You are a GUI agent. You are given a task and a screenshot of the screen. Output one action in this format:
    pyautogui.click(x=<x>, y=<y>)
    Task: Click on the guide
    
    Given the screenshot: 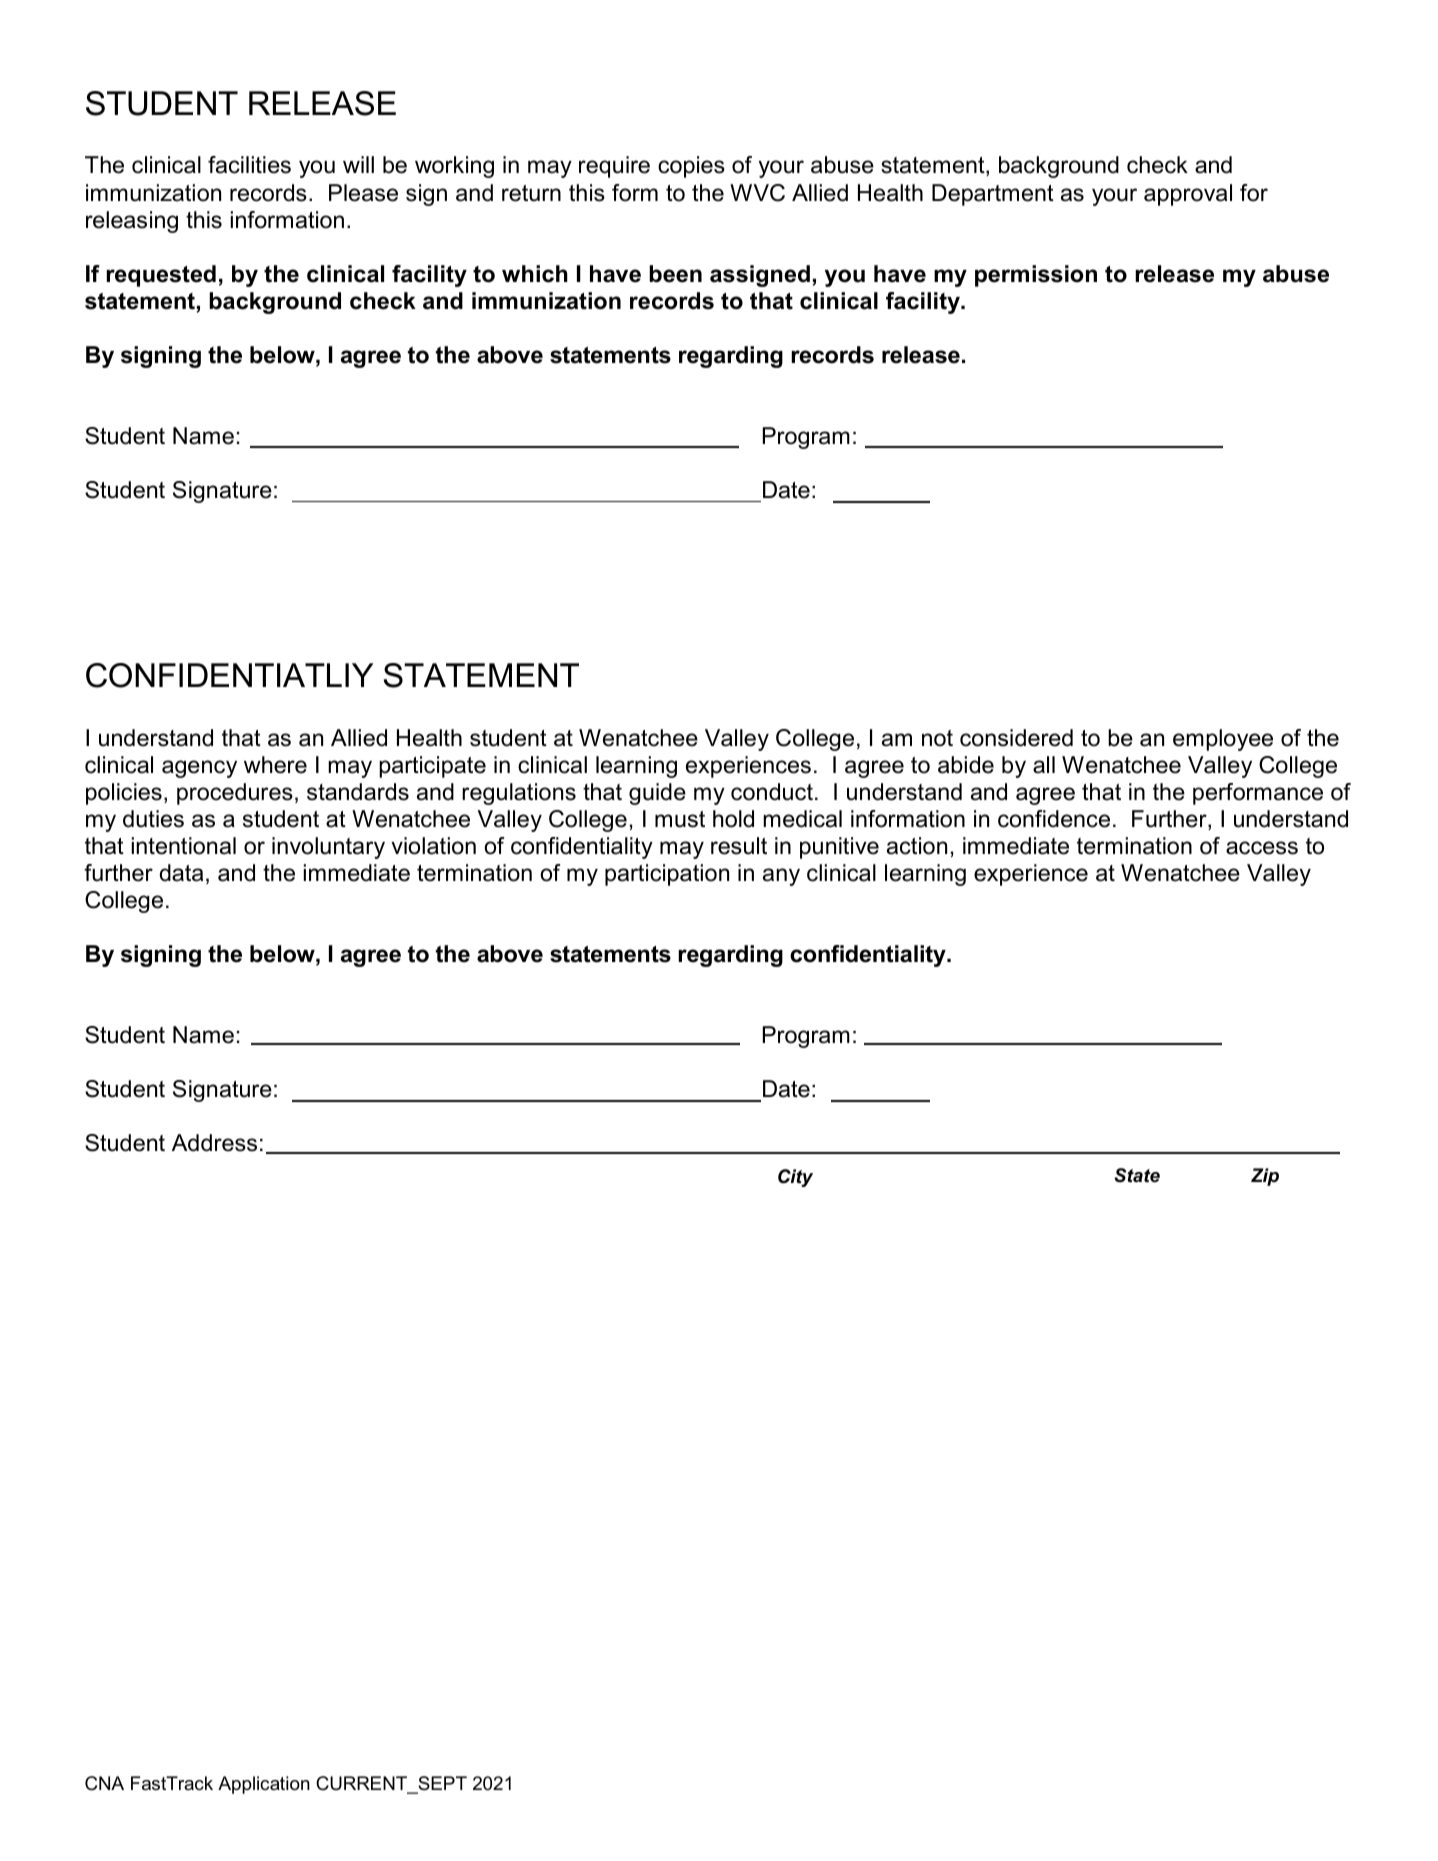 What is the action you would take?
    pyautogui.click(x=657, y=794)
